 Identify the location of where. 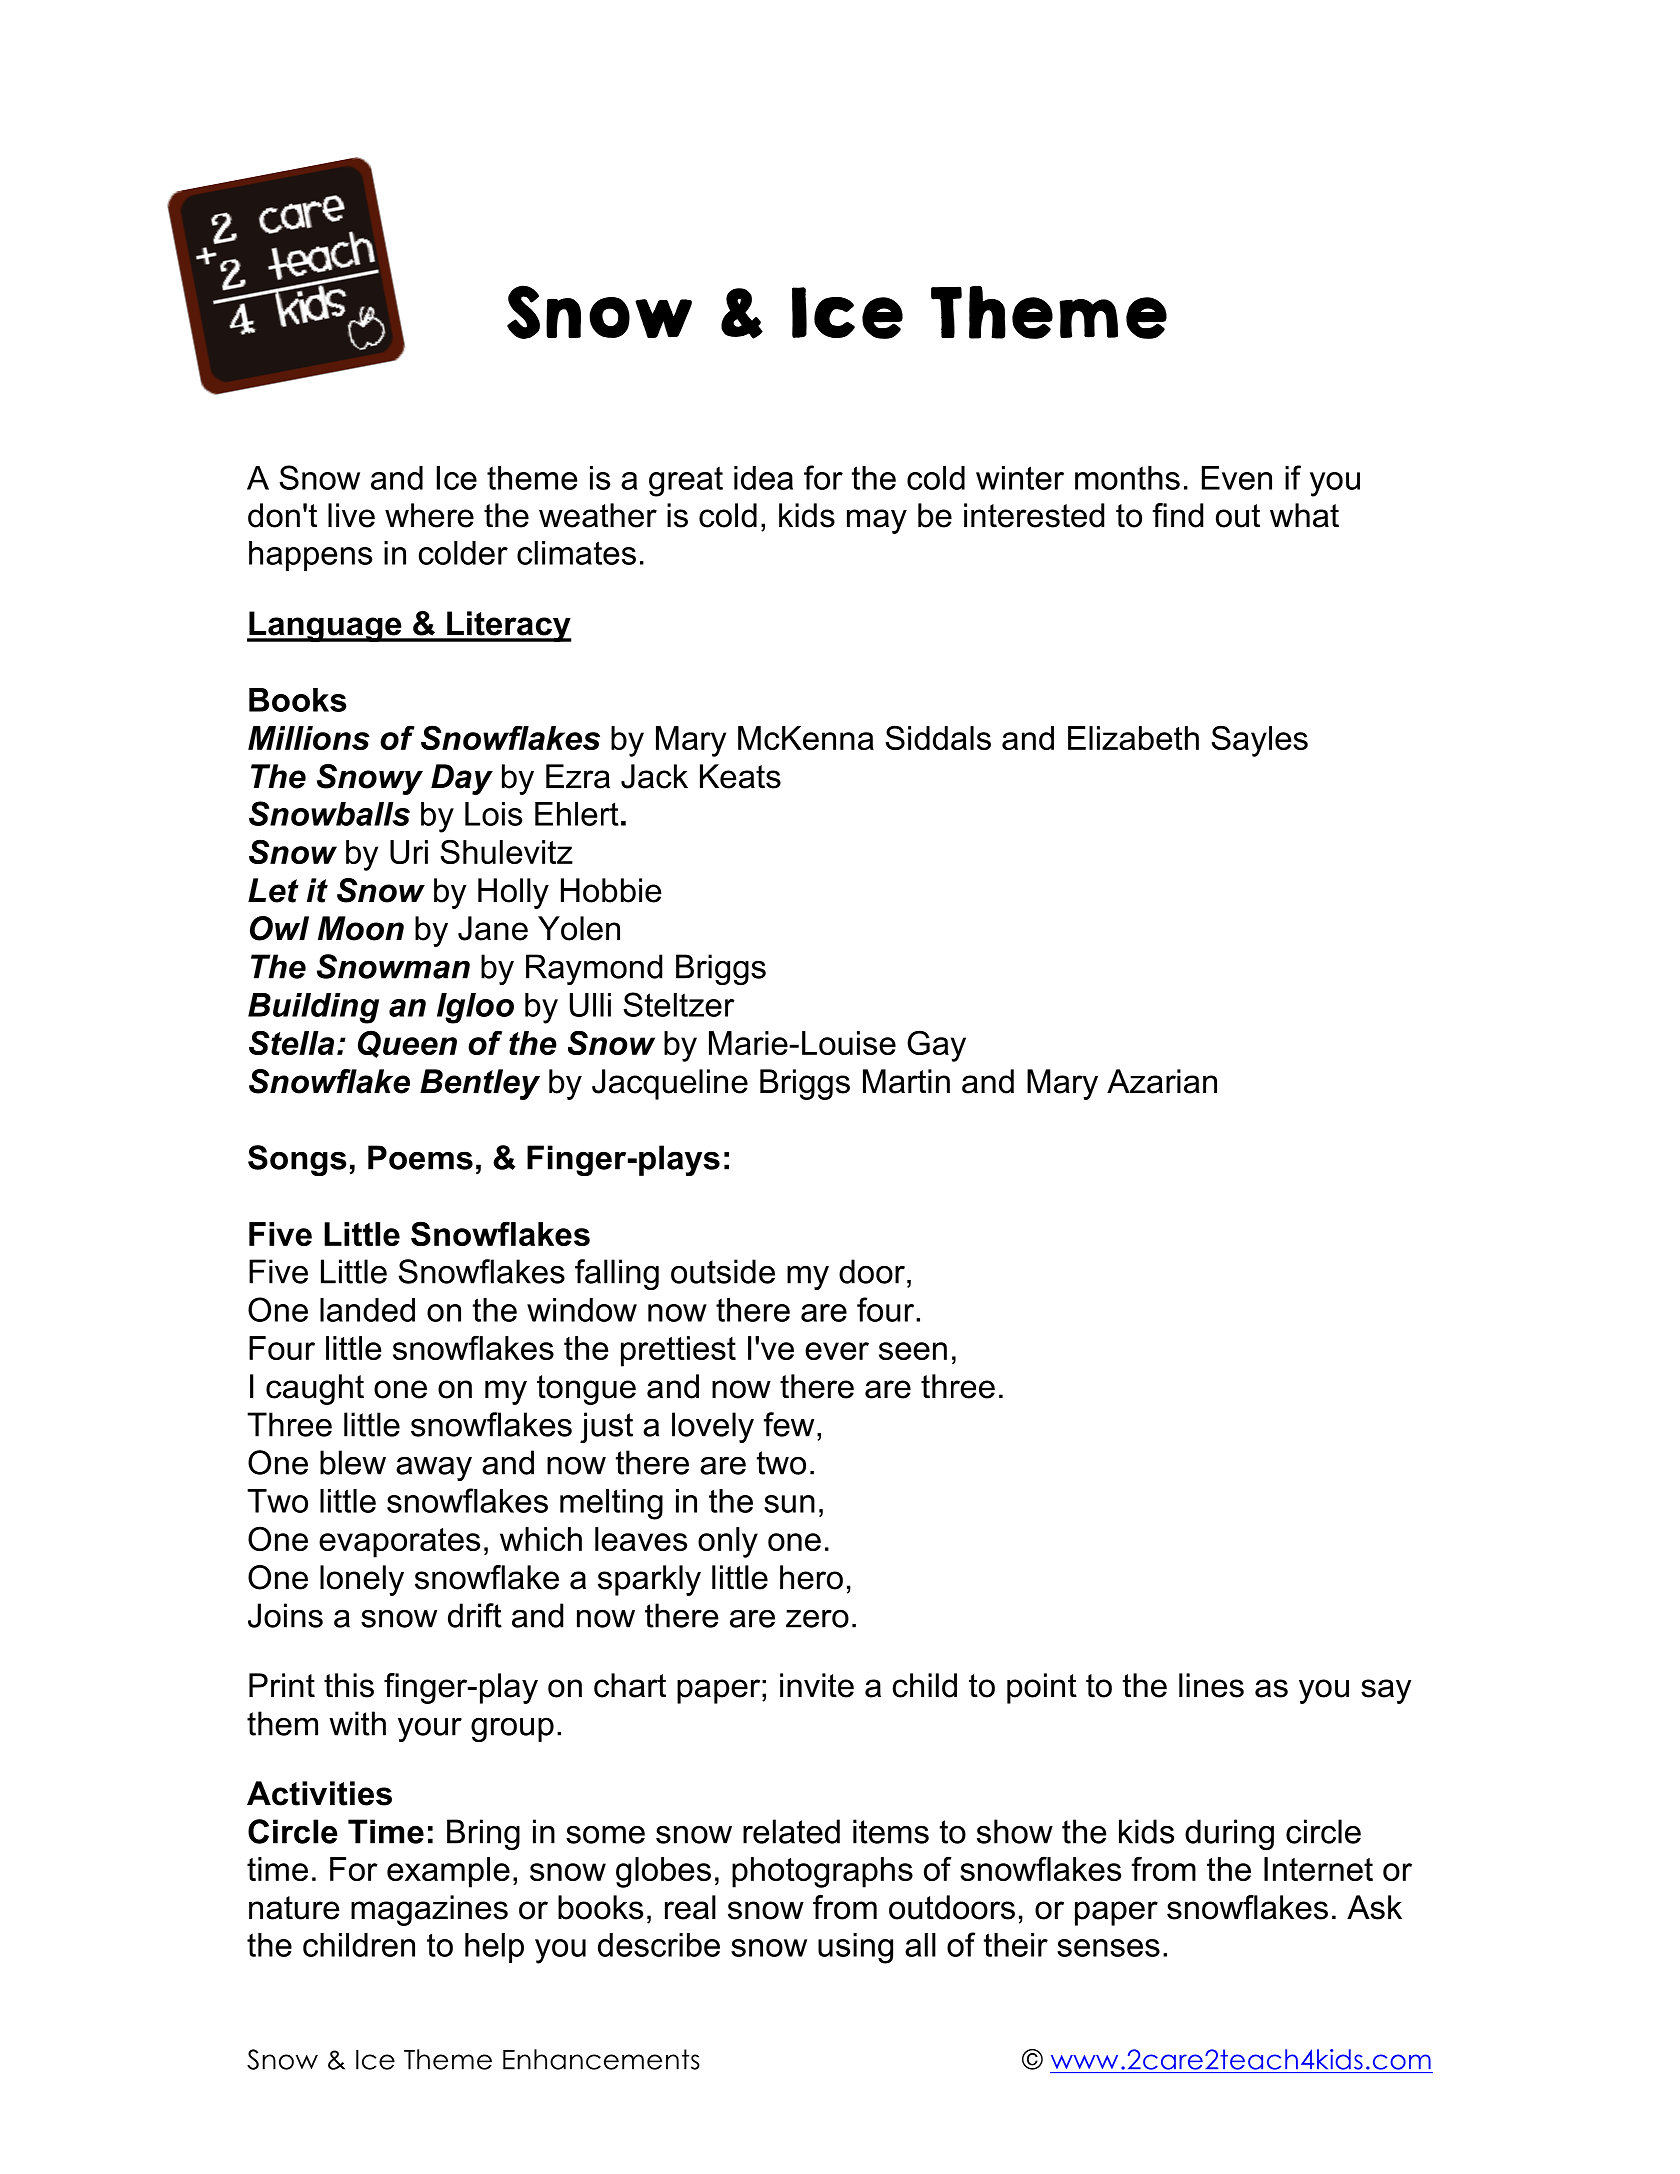
(429, 515).
